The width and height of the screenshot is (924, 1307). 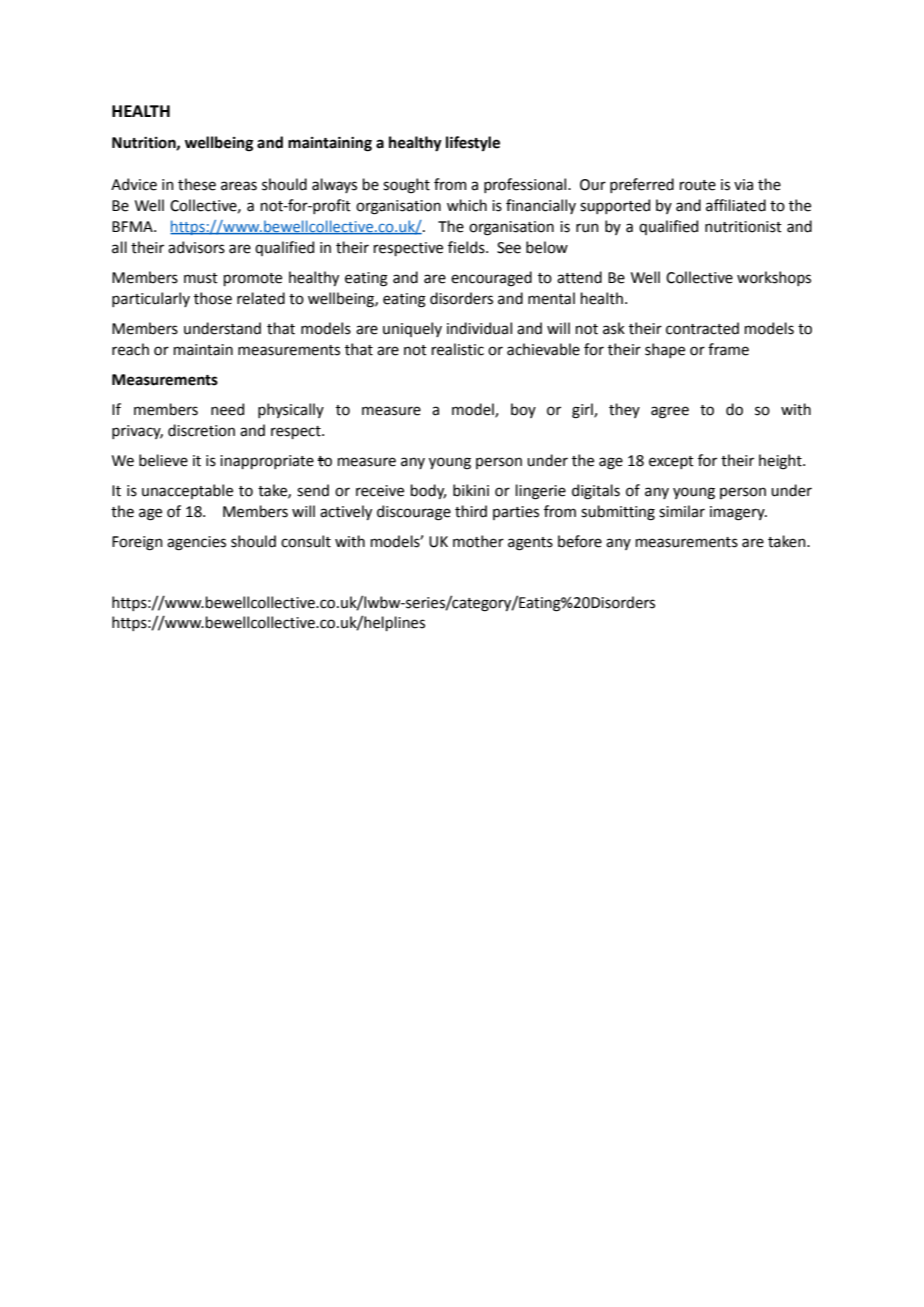 I want to click on boy, so click(x=523, y=410).
